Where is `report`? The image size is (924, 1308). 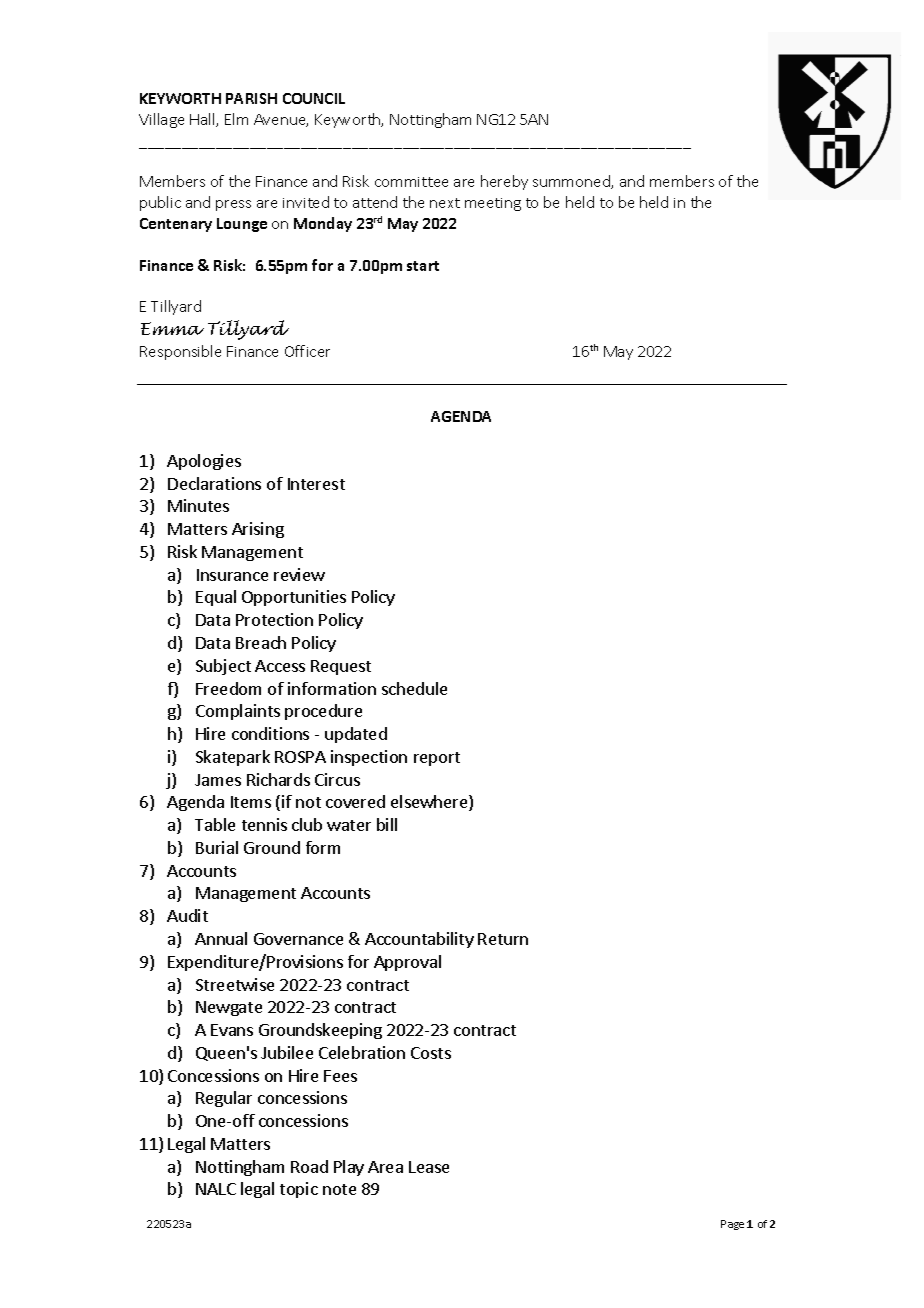
report is located at coordinates (437, 759).
